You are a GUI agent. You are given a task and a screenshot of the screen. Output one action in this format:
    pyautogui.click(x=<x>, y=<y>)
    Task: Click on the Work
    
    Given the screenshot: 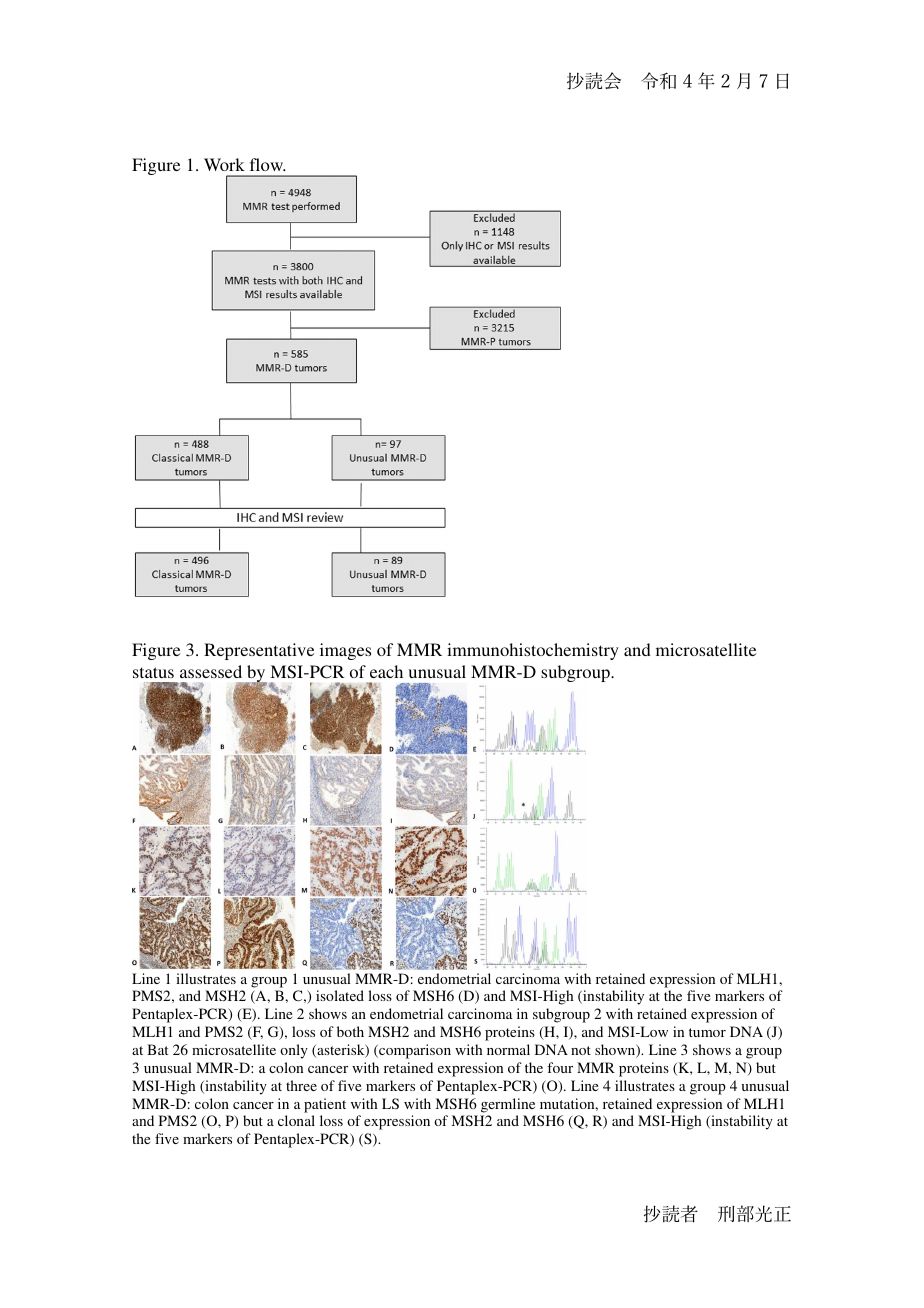 What is the action you would take?
    pyautogui.click(x=224, y=164)
